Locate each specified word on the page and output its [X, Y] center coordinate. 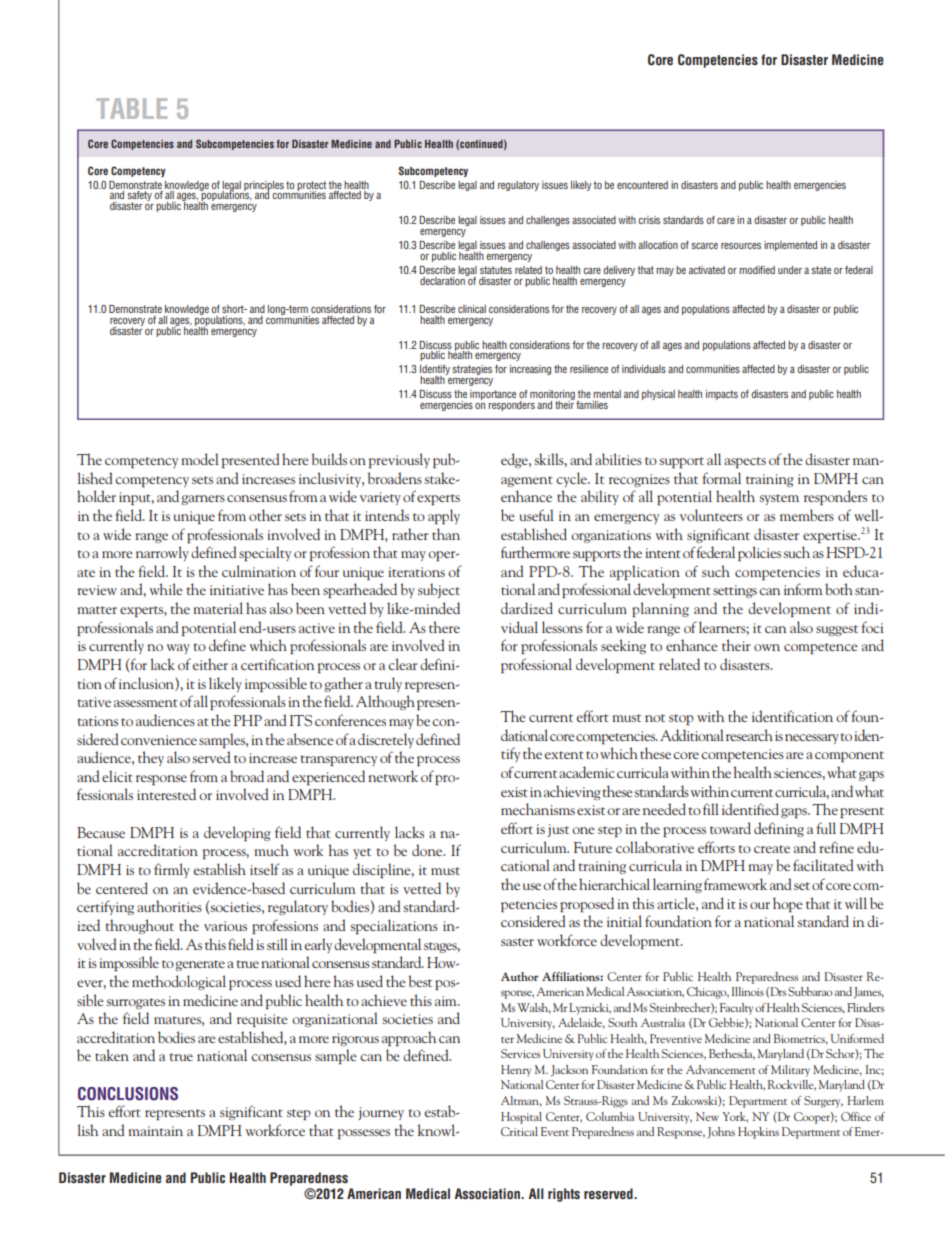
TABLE [131, 108]
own [767, 647]
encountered [642, 185]
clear [403, 664]
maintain [155, 1131]
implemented [790, 246]
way [178, 649]
